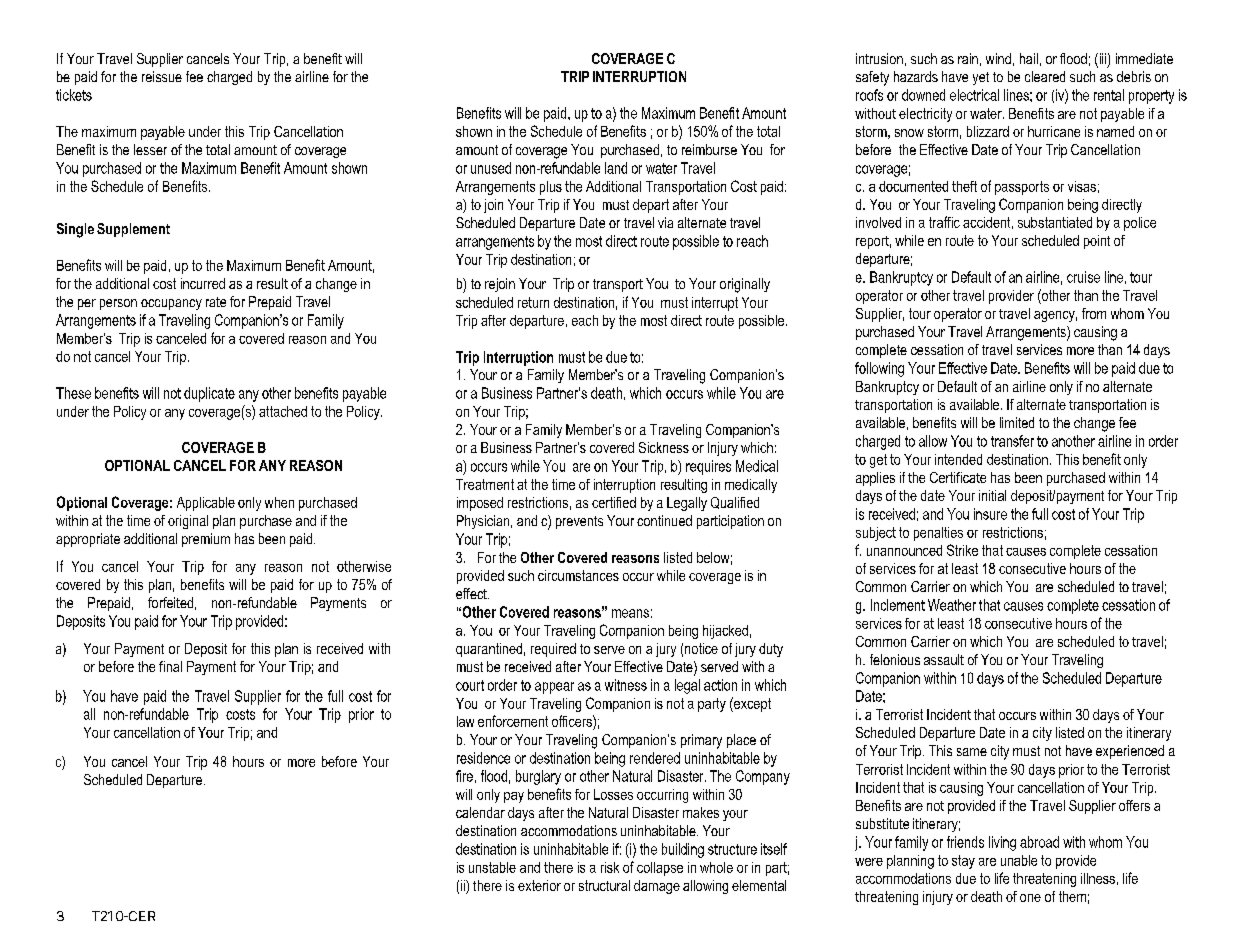 The width and height of the image is (1233, 952). Describe the element at coordinates (610, 867) in the image. I see `risk` at that location.
